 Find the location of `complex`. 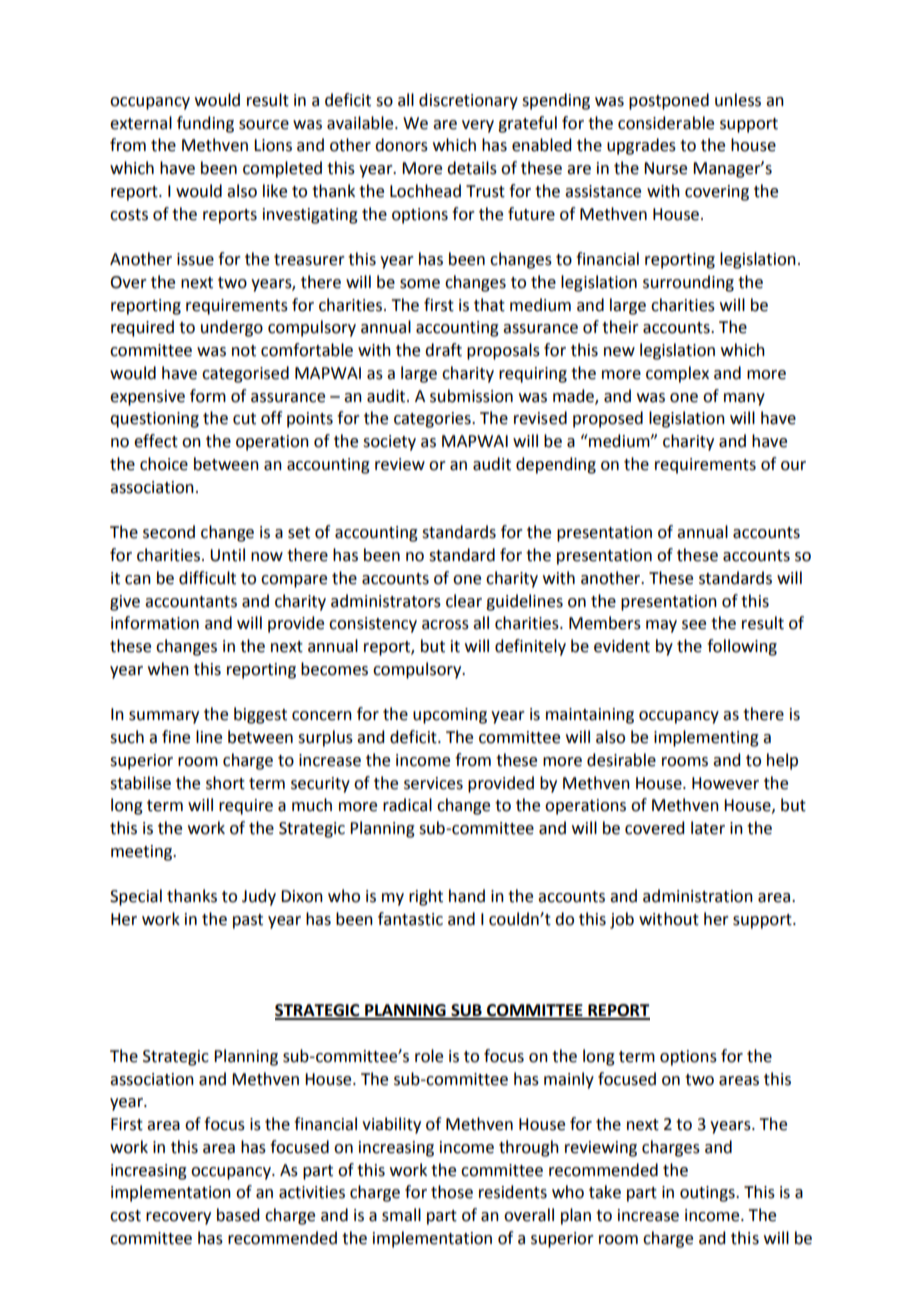

complex is located at coordinates (677, 374).
